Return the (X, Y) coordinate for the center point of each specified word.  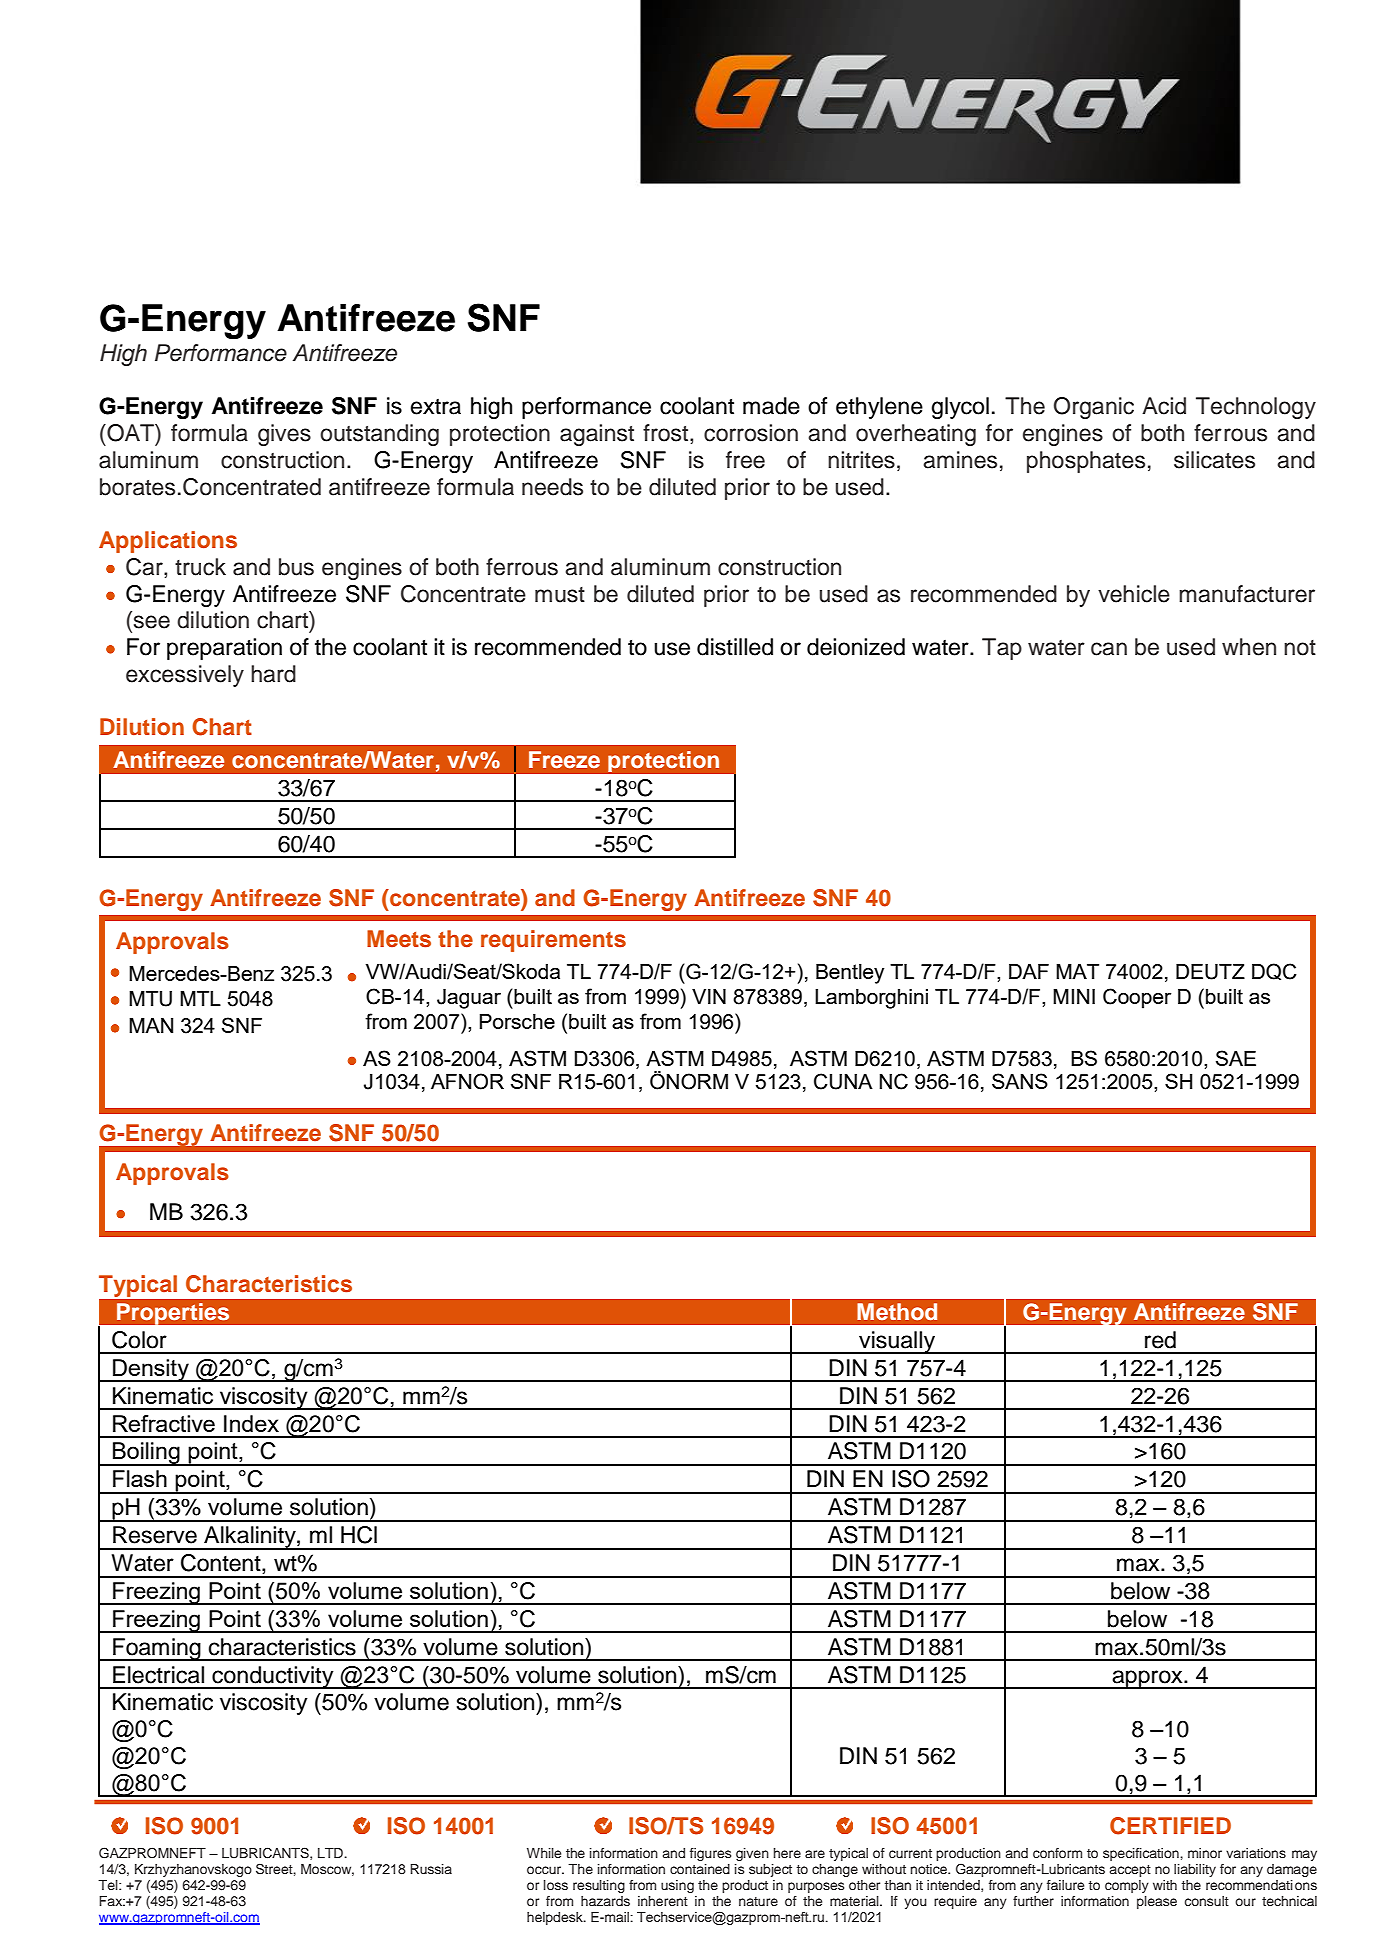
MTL (200, 998)
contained (700, 1869)
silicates (1214, 460)
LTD (332, 1853)
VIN (709, 996)
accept (1130, 1871)
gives (284, 435)
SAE (1236, 1058)
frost (667, 433)
